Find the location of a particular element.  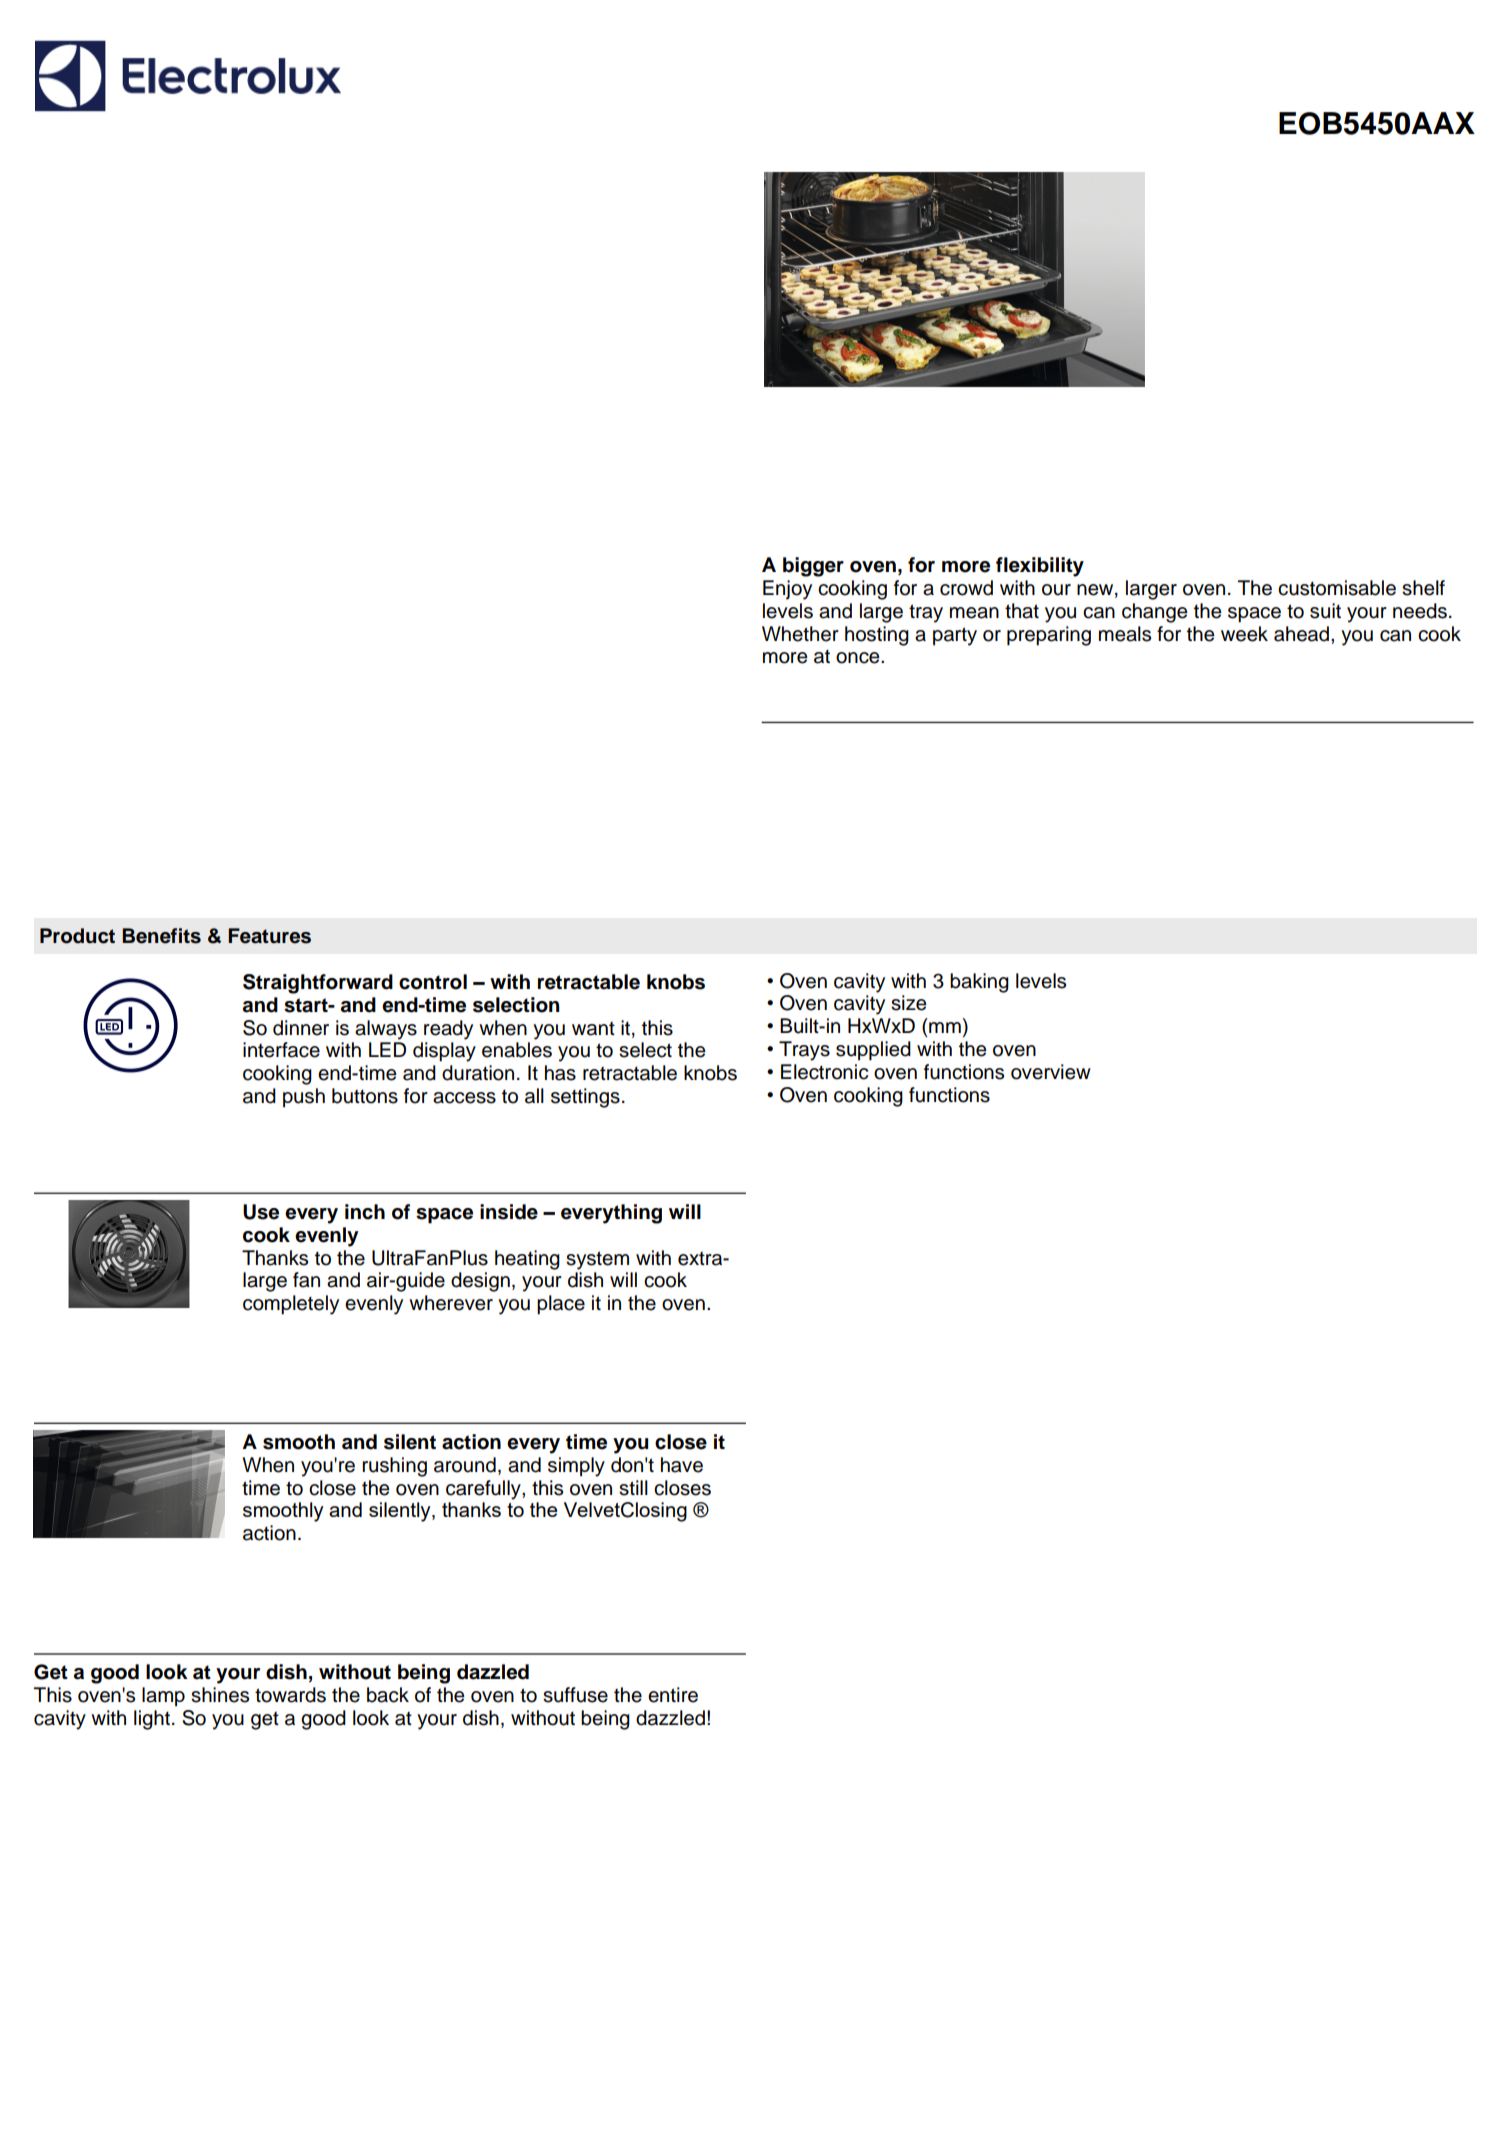

rushing is located at coordinates (394, 1467).
